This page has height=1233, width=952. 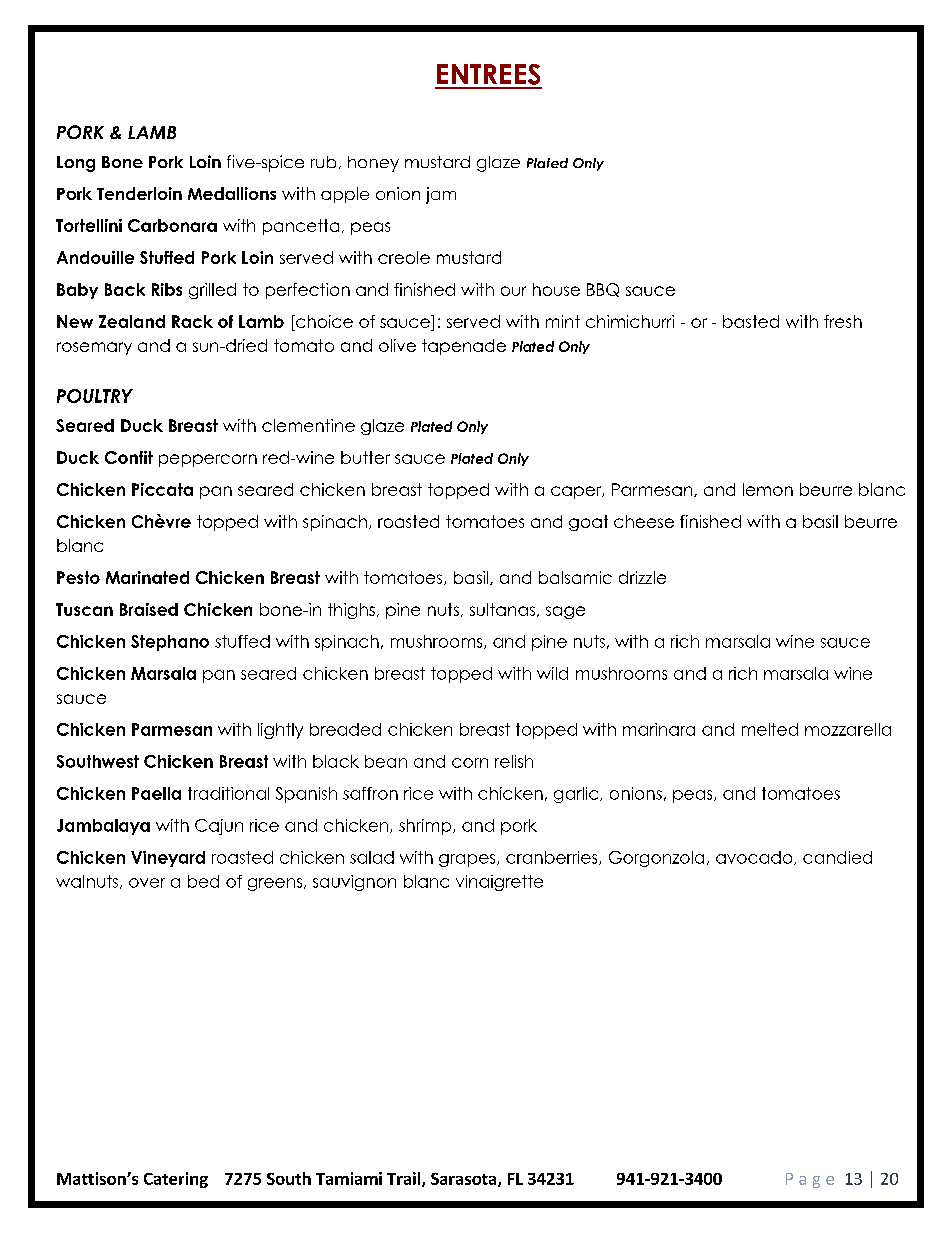 I want to click on Marinated, so click(x=147, y=577).
